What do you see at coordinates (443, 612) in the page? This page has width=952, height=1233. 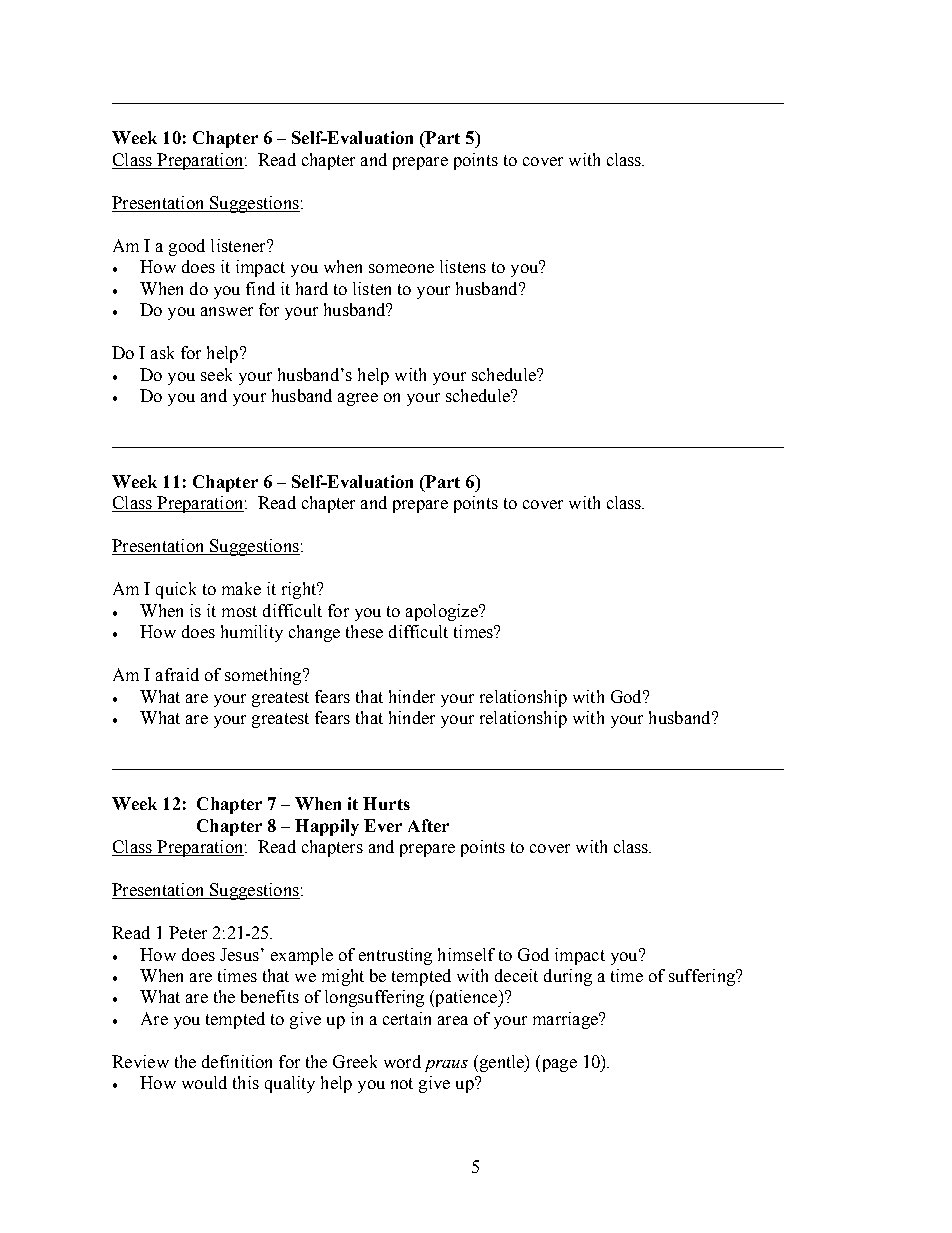 I see `apologize` at bounding box center [443, 612].
